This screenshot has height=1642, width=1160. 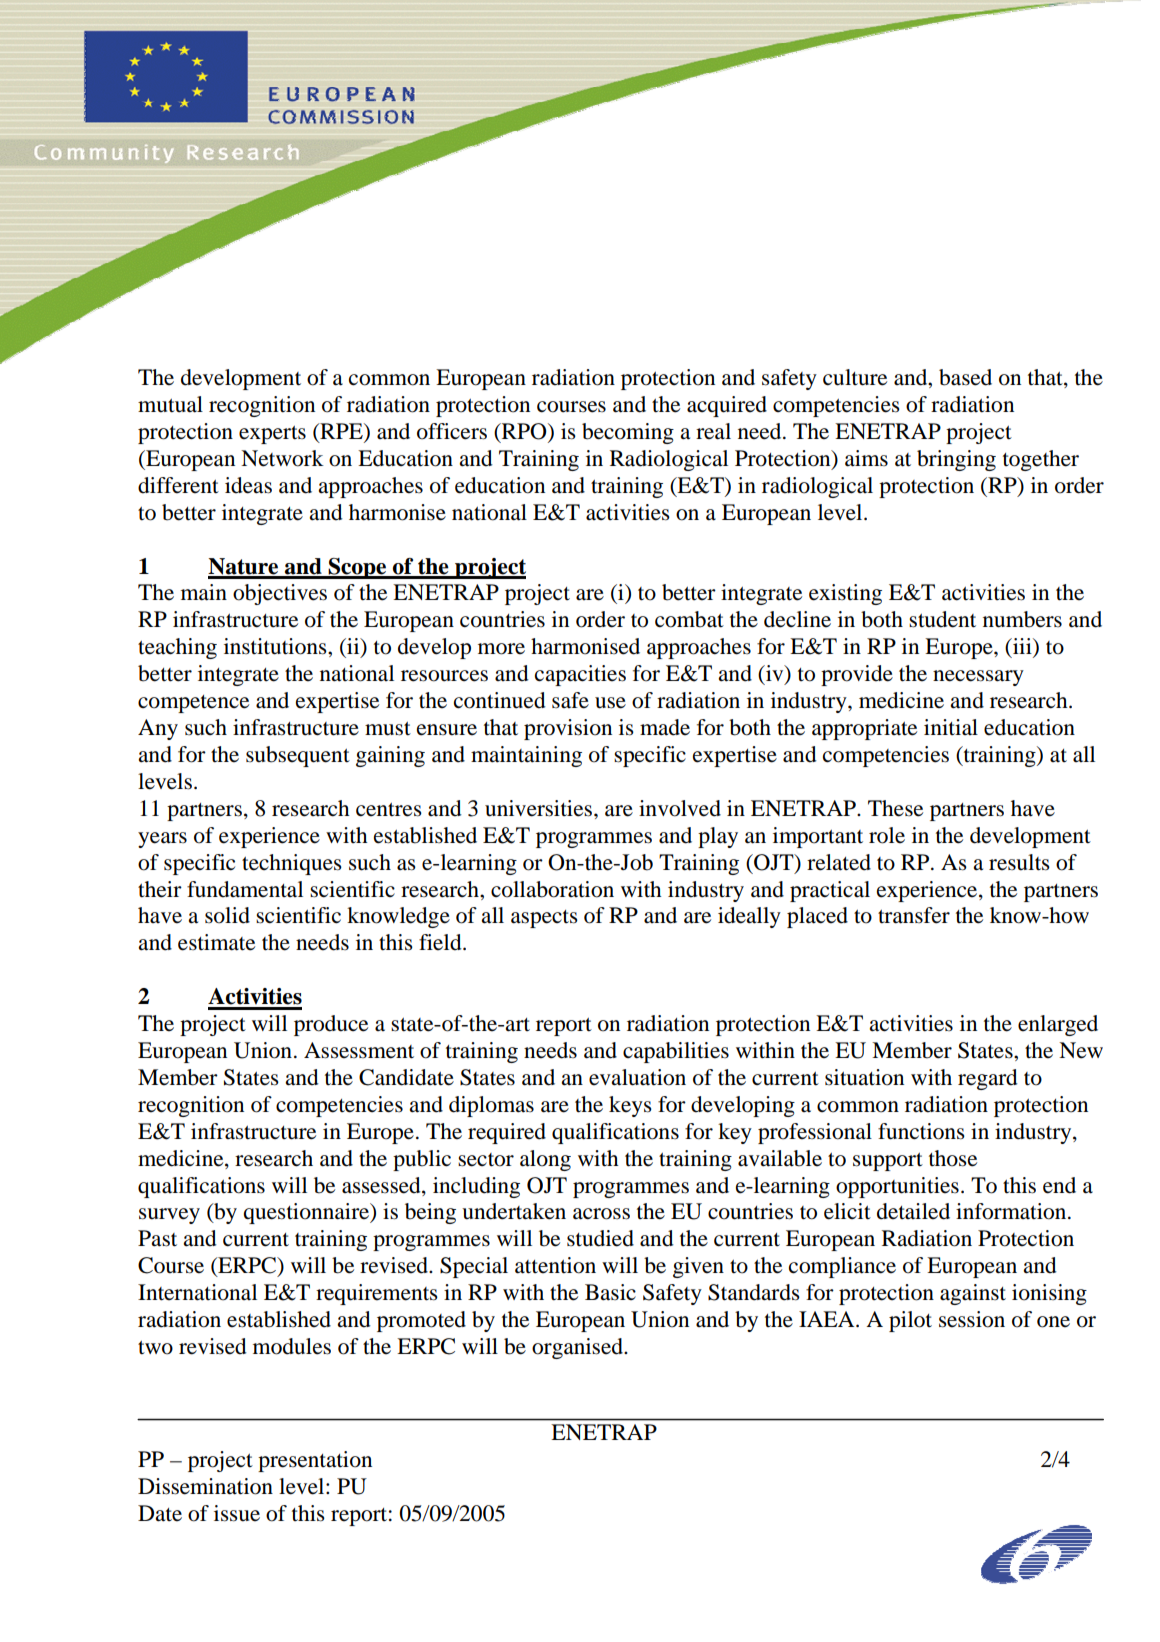 What do you see at coordinates (630, 1106) in the screenshot?
I see `keys` at bounding box center [630, 1106].
